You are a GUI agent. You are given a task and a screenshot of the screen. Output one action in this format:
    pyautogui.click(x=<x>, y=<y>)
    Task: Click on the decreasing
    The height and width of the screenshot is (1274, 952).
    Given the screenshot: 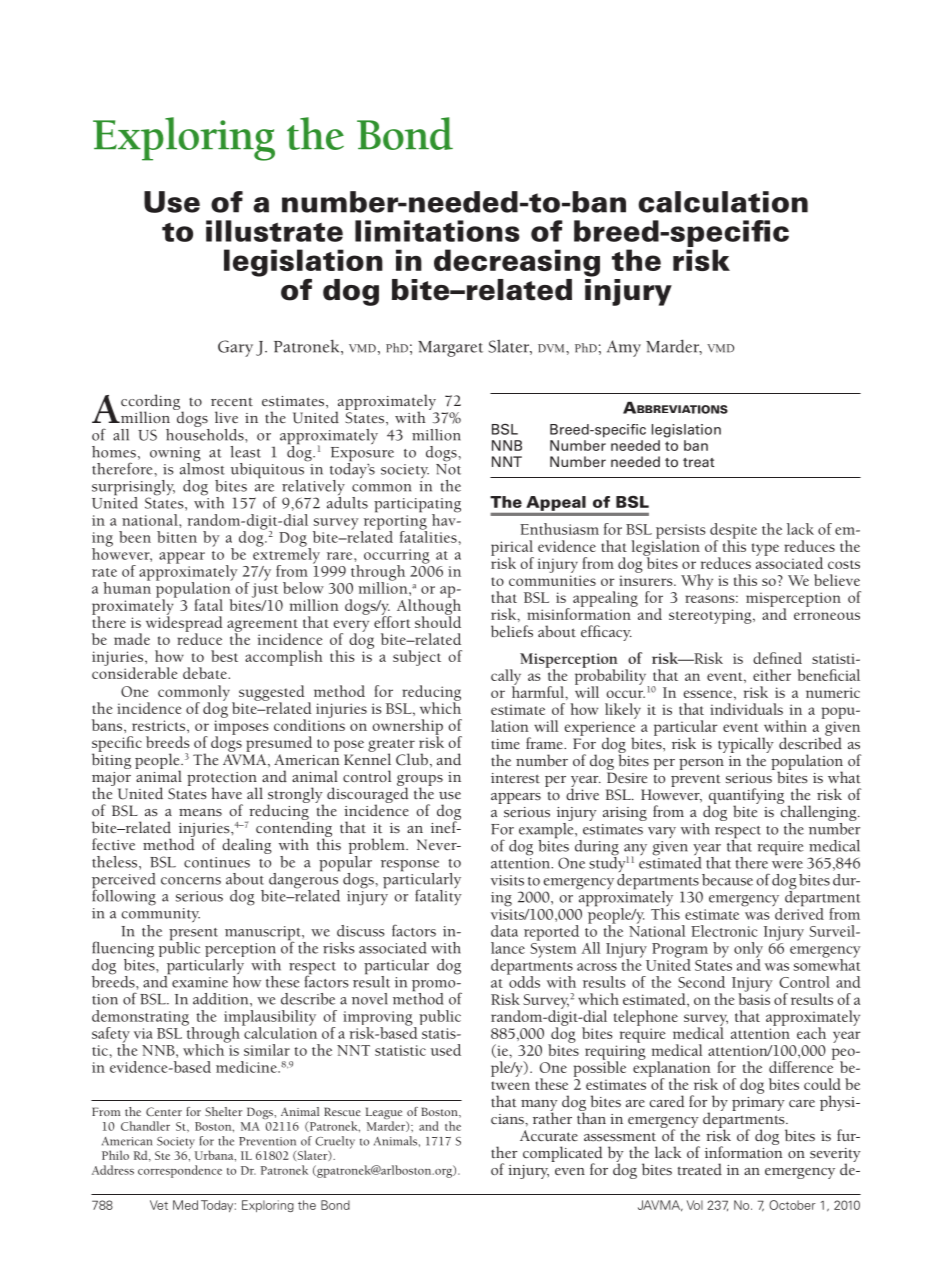 What is the action you would take?
    pyautogui.click(x=517, y=263)
